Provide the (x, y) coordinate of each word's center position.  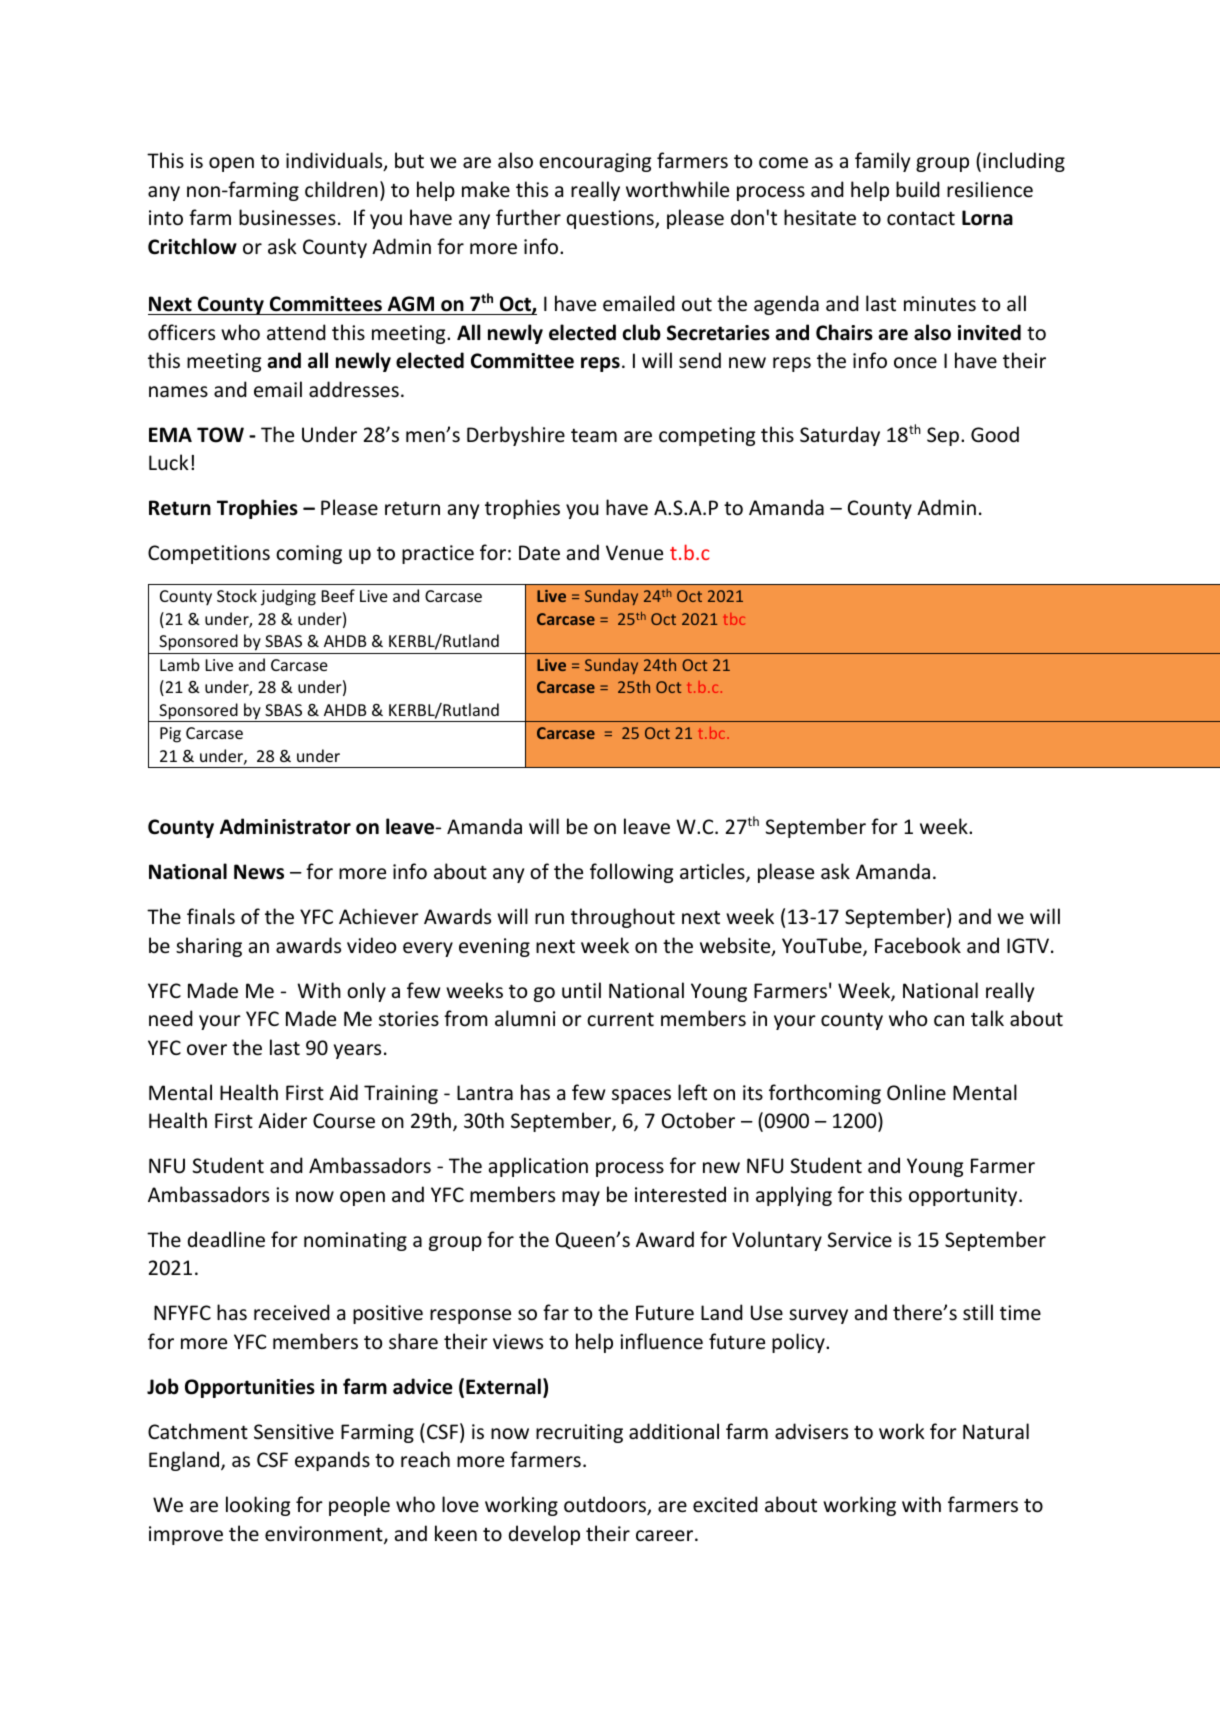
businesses (287, 217)
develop (544, 1535)
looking (258, 1506)
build (918, 189)
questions (611, 219)
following (631, 873)
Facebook (918, 945)
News (259, 872)
